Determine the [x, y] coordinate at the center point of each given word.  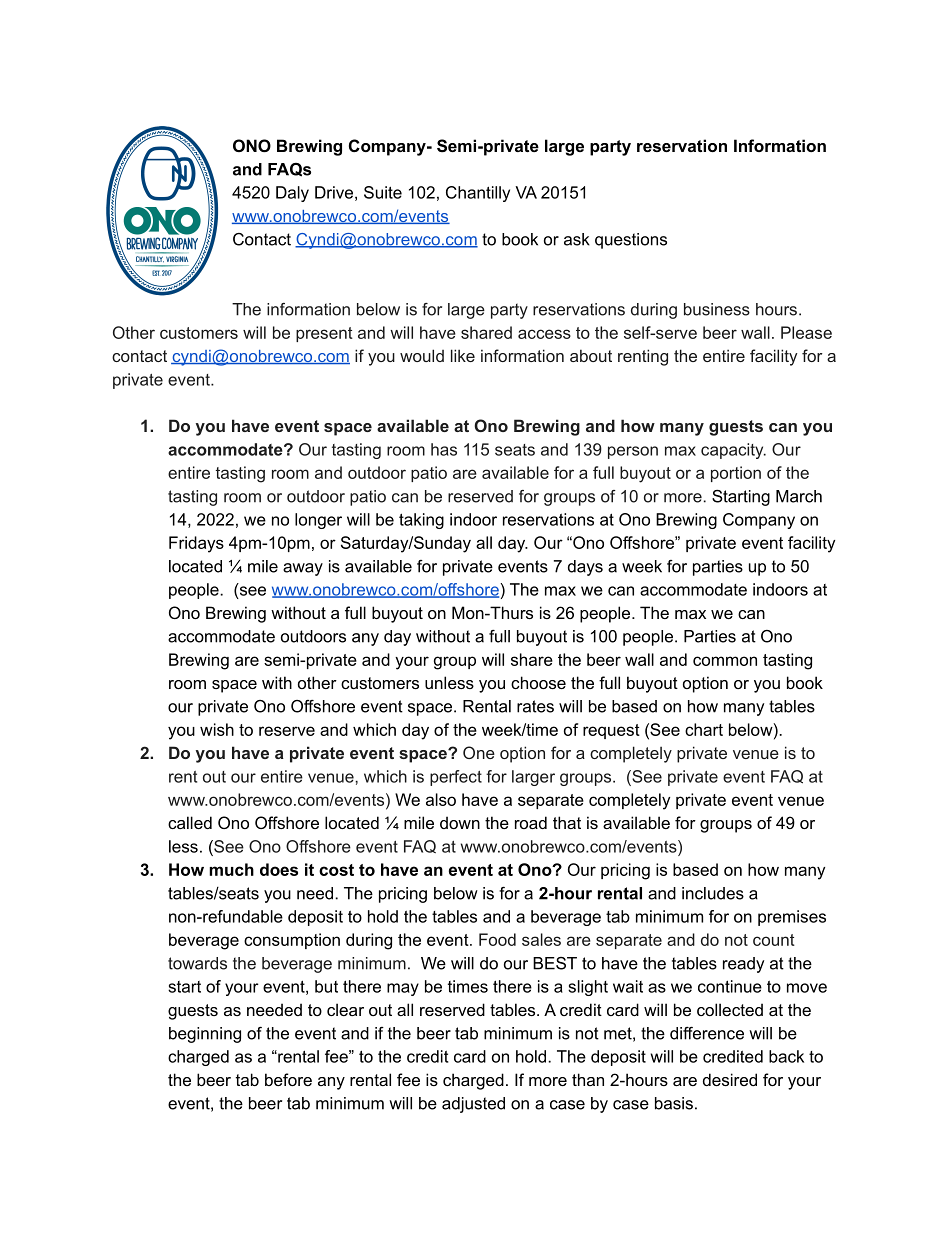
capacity [733, 451]
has [444, 449]
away [303, 569]
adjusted [473, 1105]
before [288, 1079]
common [725, 661]
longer [318, 521]
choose [538, 682]
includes [713, 893]
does [279, 869]
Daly [292, 194]
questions [631, 241]
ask [577, 239]
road [531, 822]
